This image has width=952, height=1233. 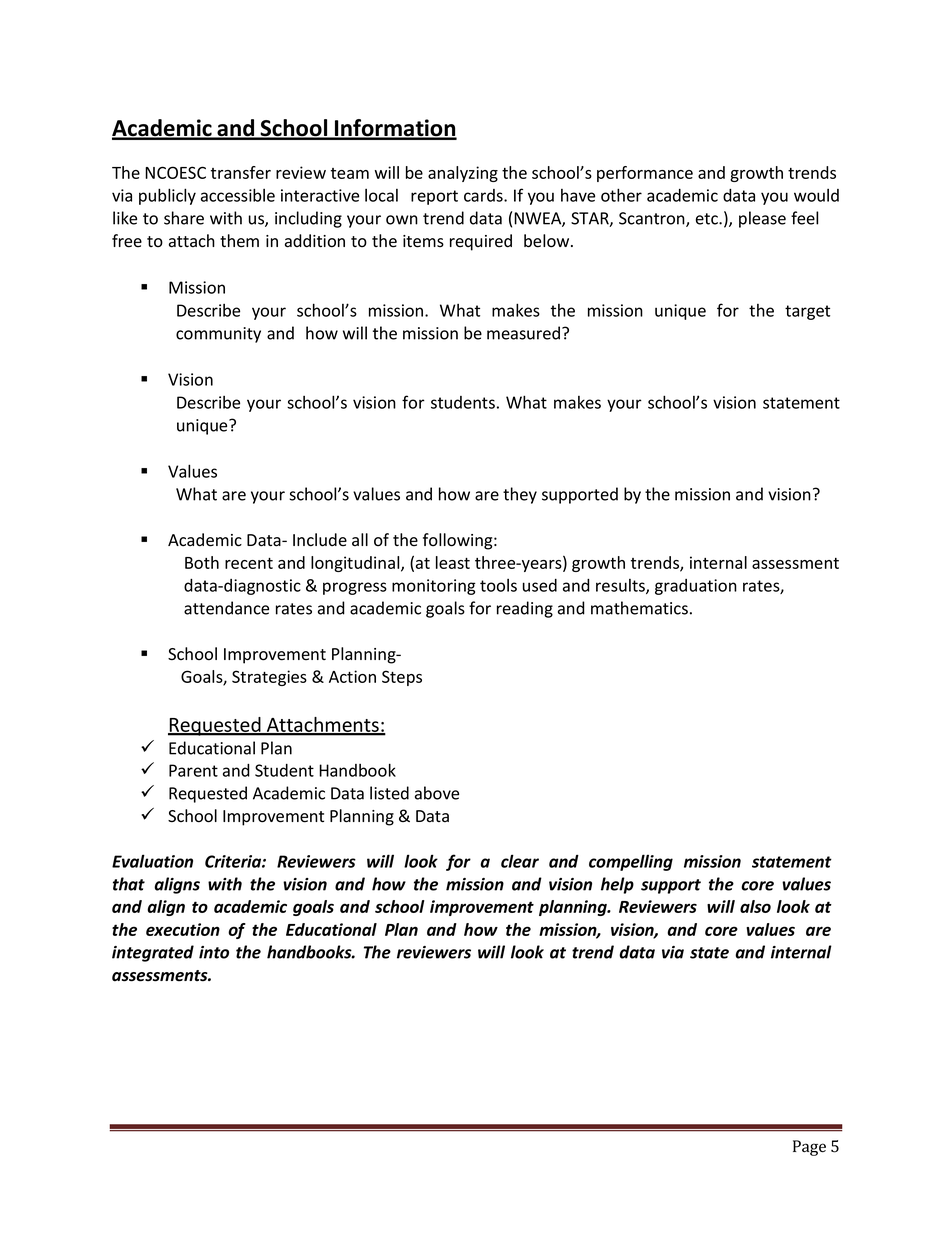 What do you see at coordinates (453, 562) in the image?
I see `least` at bounding box center [453, 562].
